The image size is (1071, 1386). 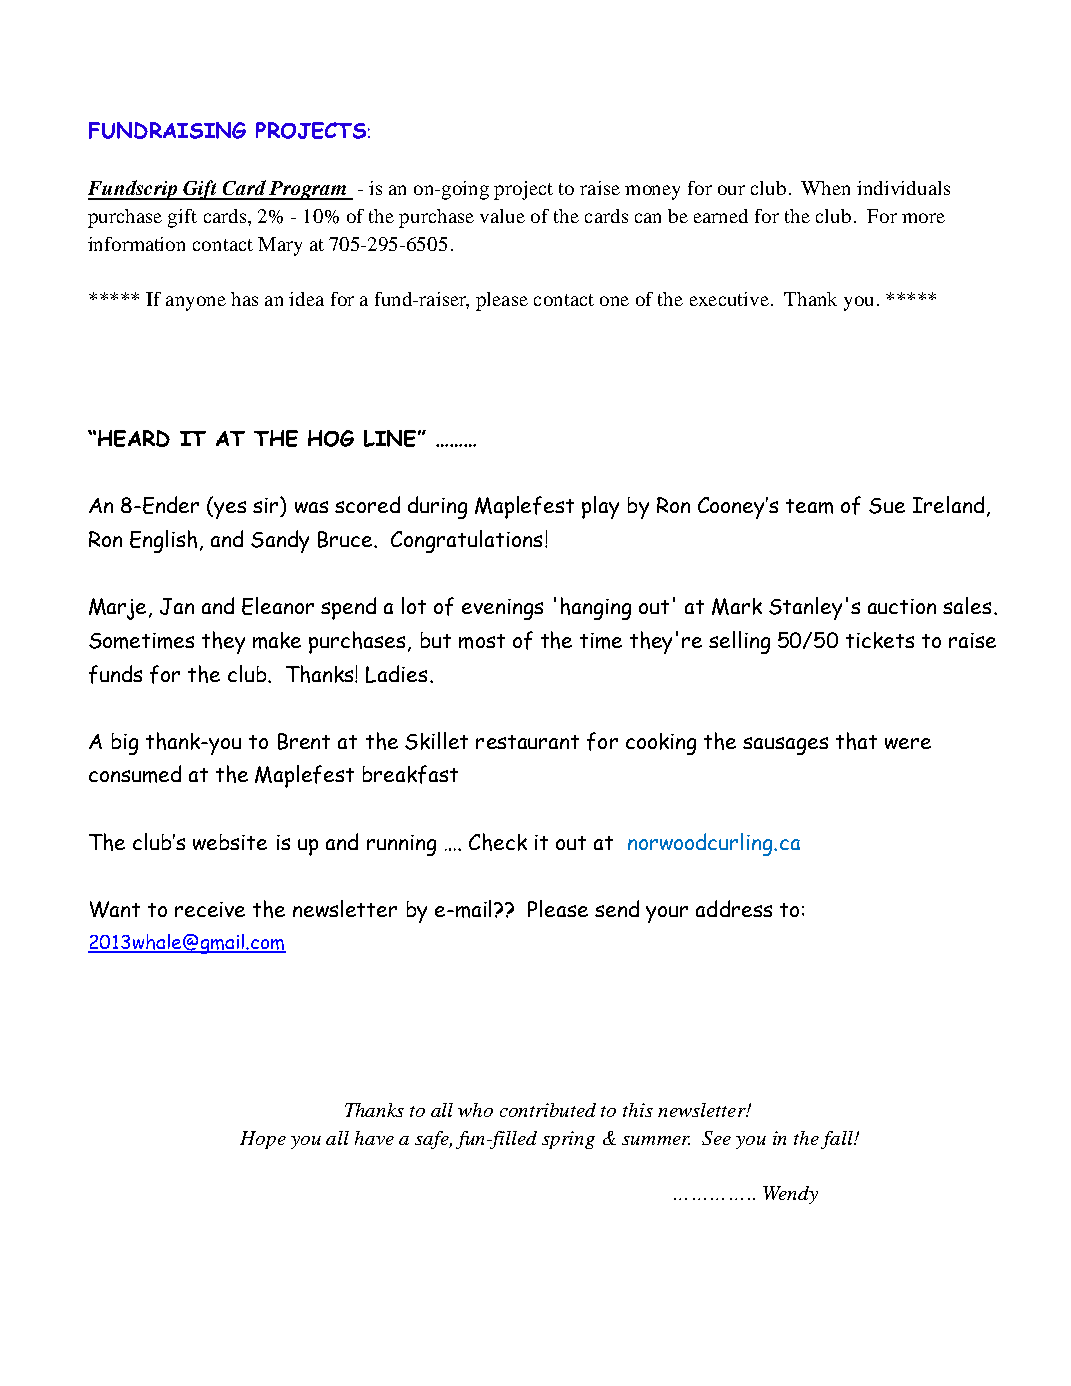 I want to click on send, so click(x=617, y=908).
